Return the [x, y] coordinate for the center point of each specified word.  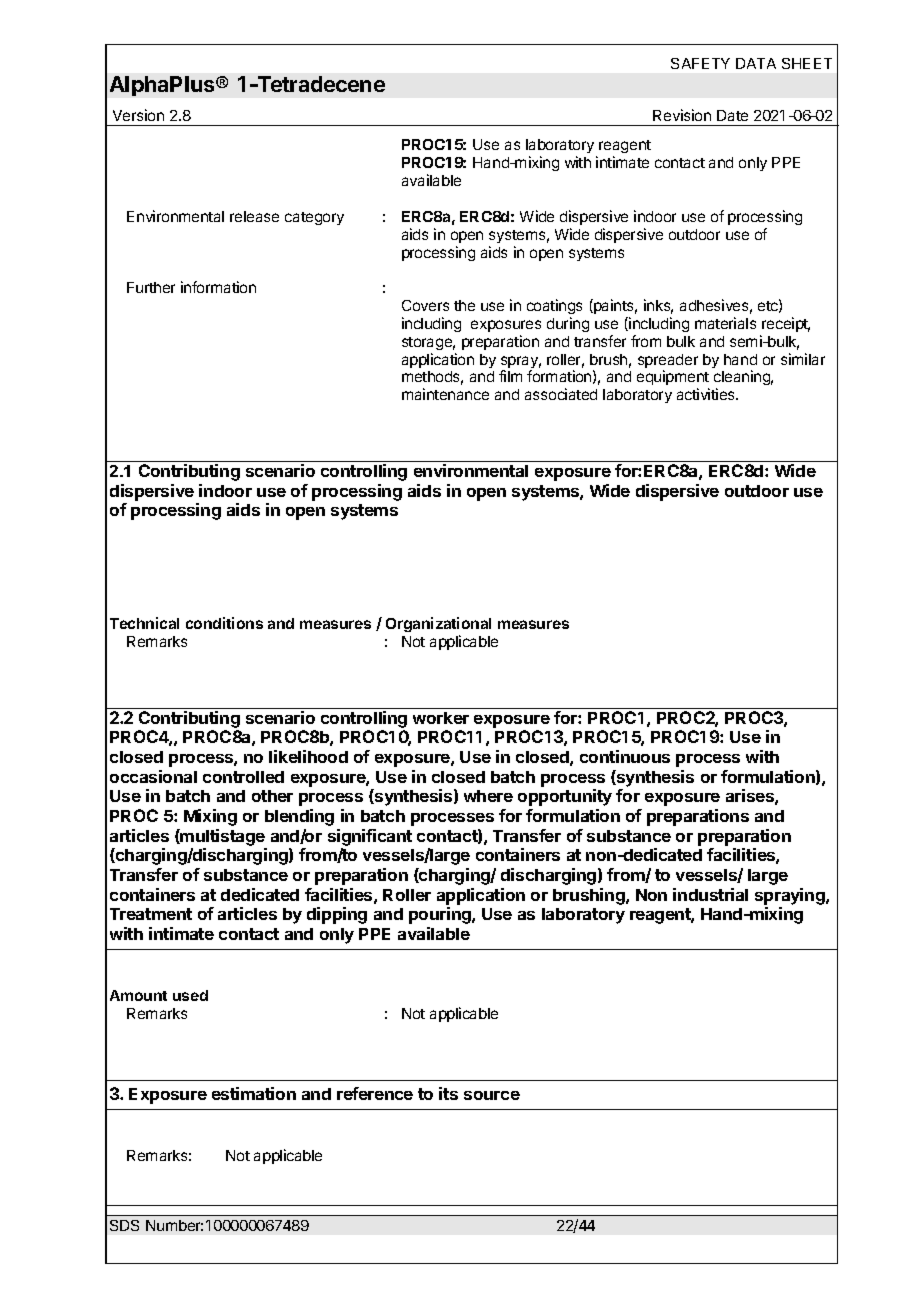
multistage [222, 837]
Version [138, 115]
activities [707, 394]
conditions [224, 623]
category [314, 218]
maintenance [445, 394]
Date [732, 115]
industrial [710, 894]
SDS [124, 1225]
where [488, 796]
